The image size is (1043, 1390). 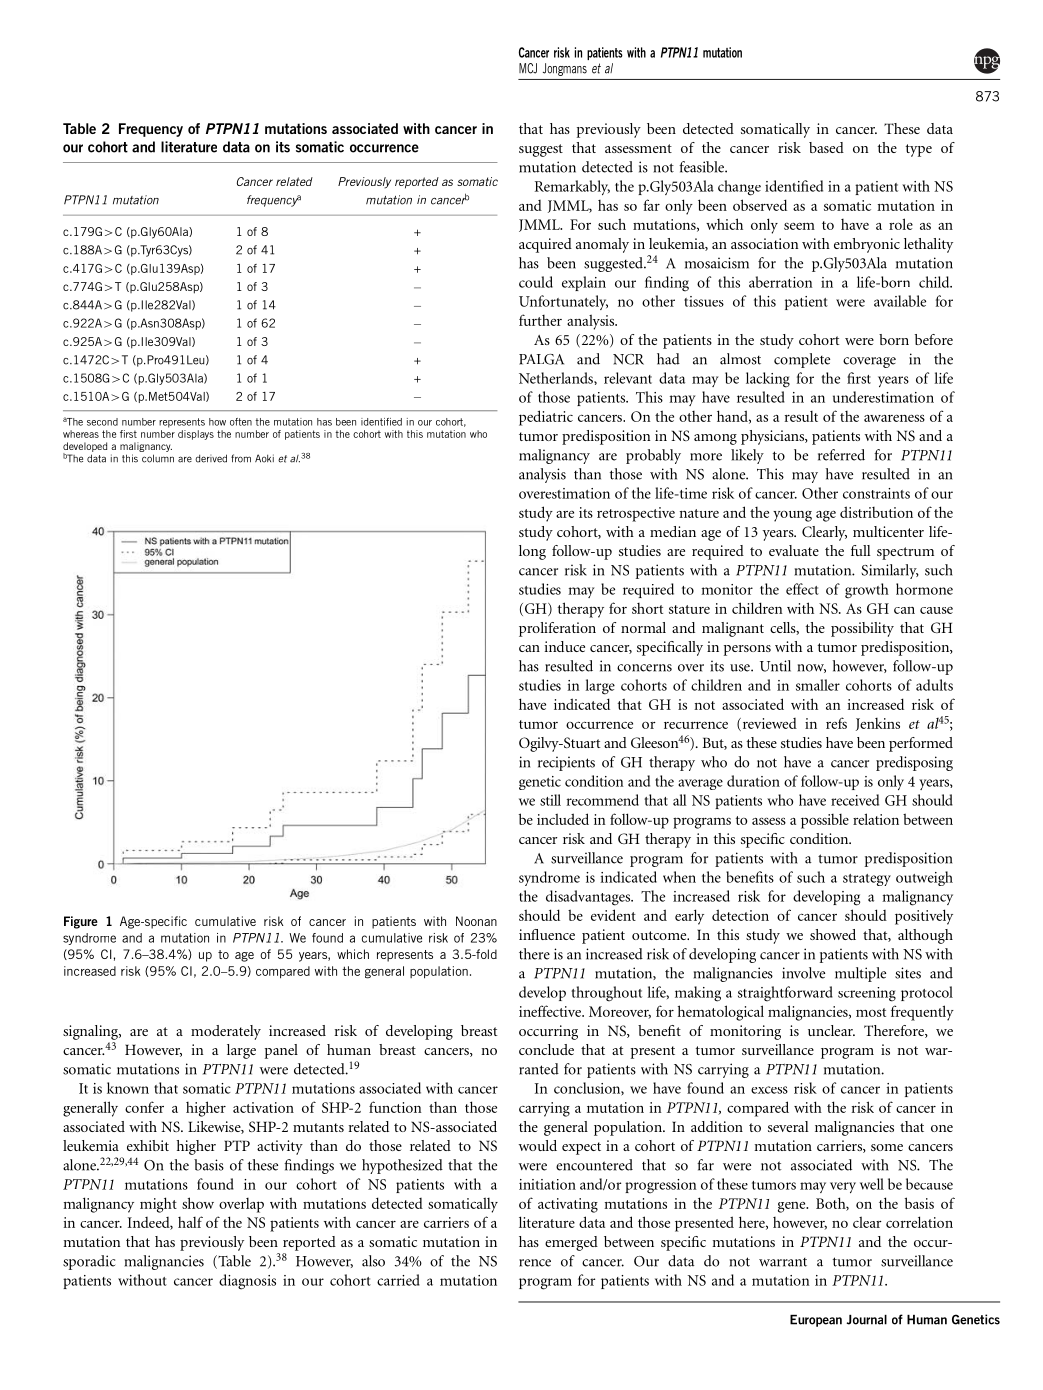 I want to click on Remarkably, so click(x=572, y=187).
